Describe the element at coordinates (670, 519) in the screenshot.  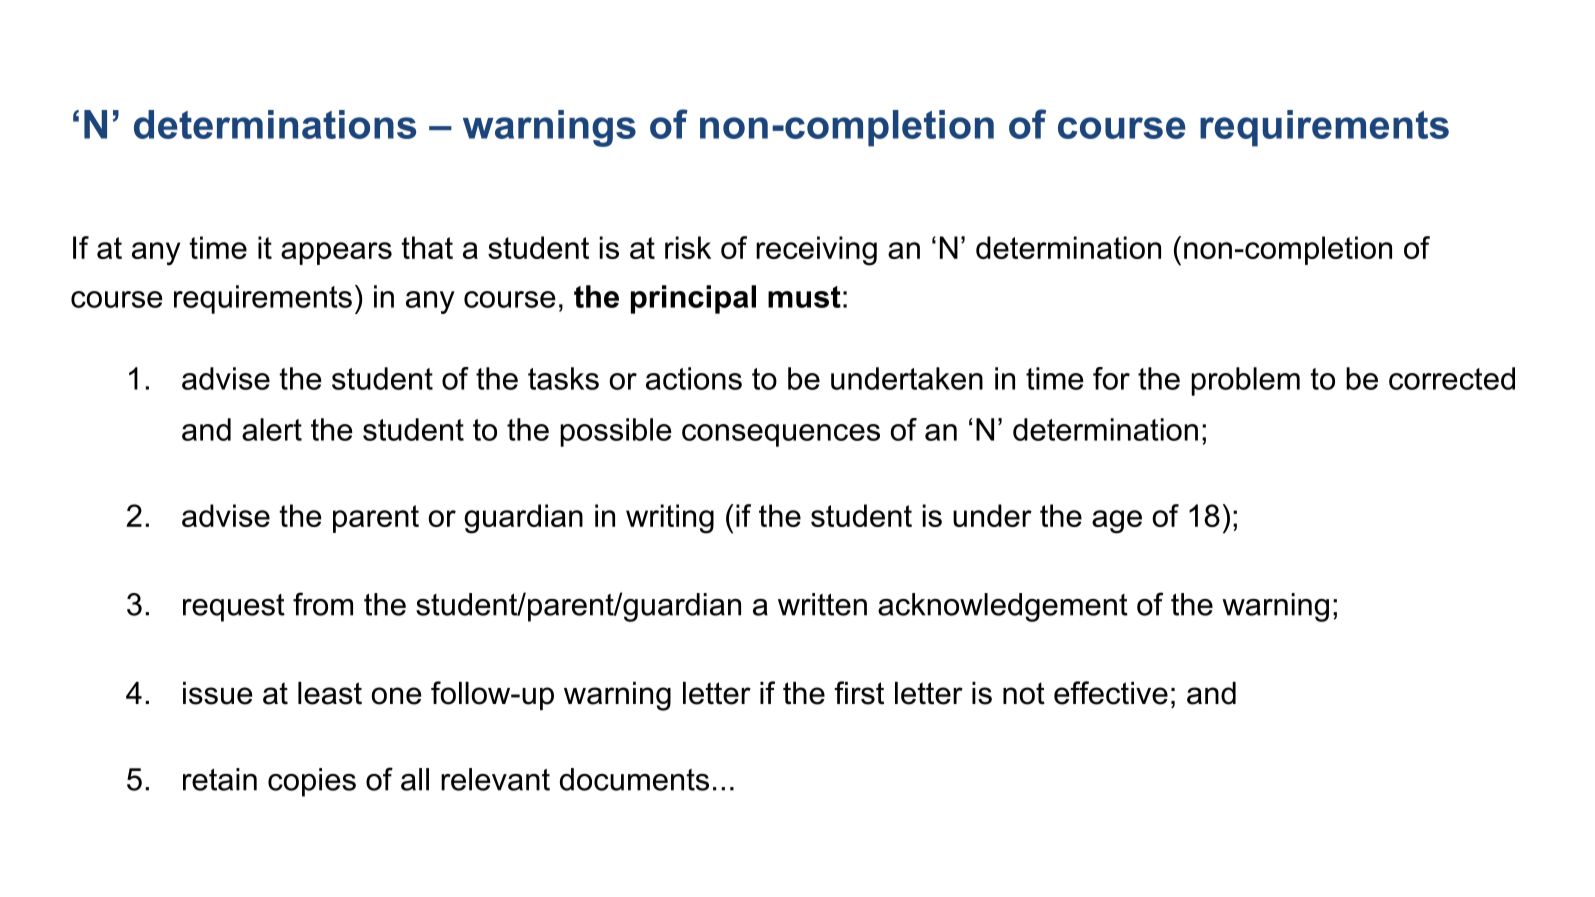
I see `writing` at that location.
